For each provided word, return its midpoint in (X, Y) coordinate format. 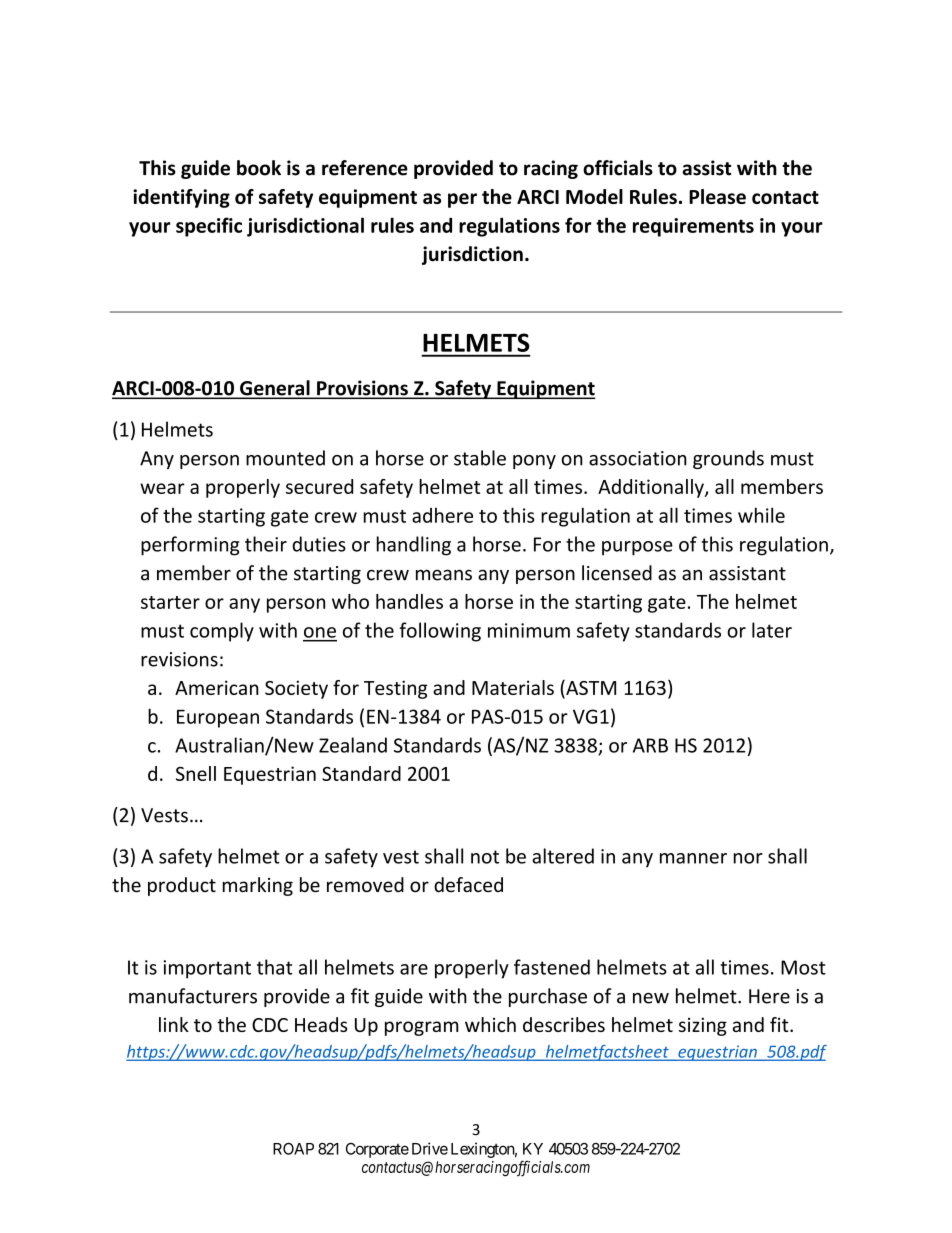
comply (222, 632)
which (490, 1024)
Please (717, 196)
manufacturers (193, 996)
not (485, 857)
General (275, 389)
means (444, 575)
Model (594, 196)
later (772, 630)
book (259, 168)
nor (748, 858)
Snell (196, 773)
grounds (728, 459)
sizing (703, 1027)
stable (480, 458)
